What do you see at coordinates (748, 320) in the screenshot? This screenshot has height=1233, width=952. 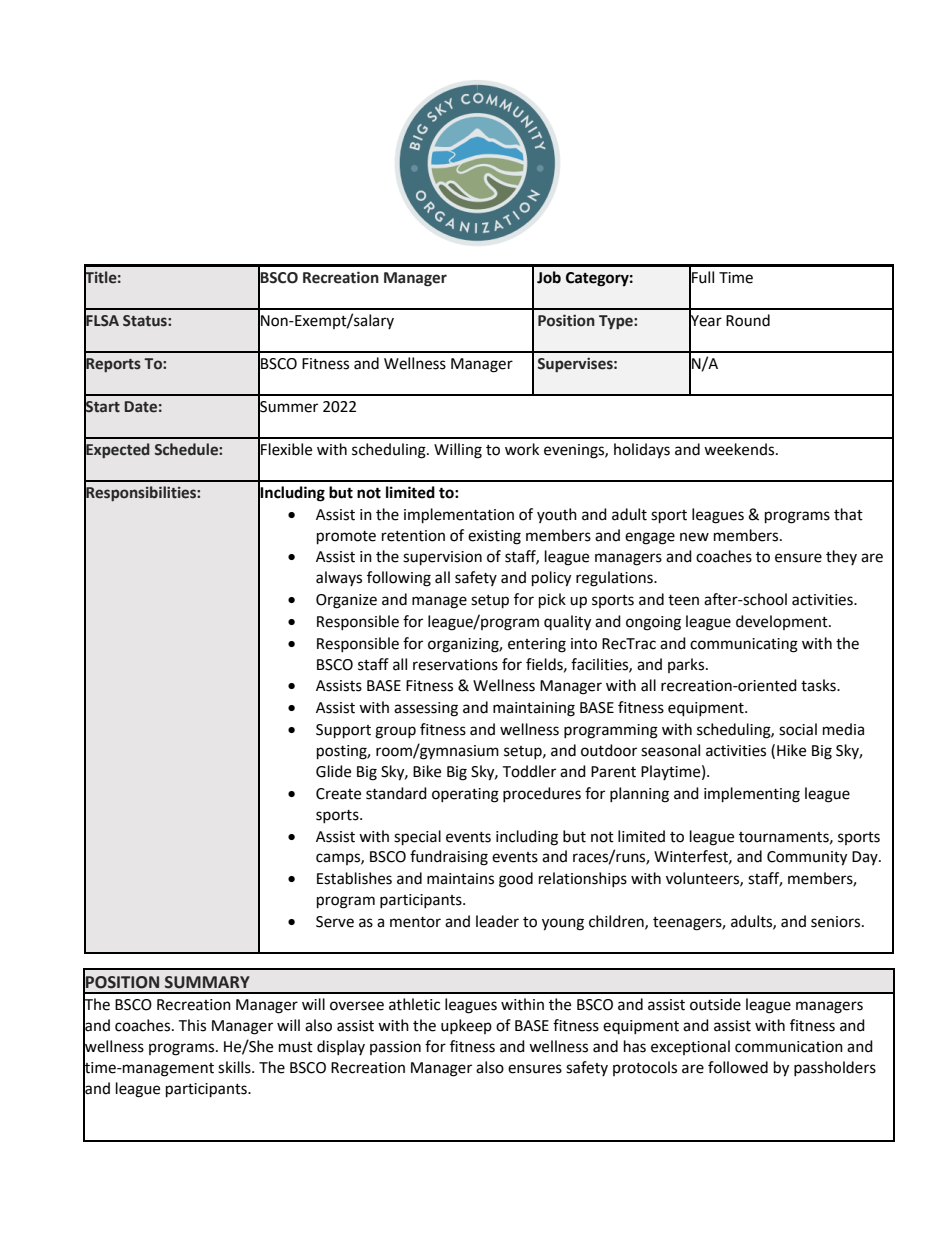 I see `Round` at bounding box center [748, 320].
